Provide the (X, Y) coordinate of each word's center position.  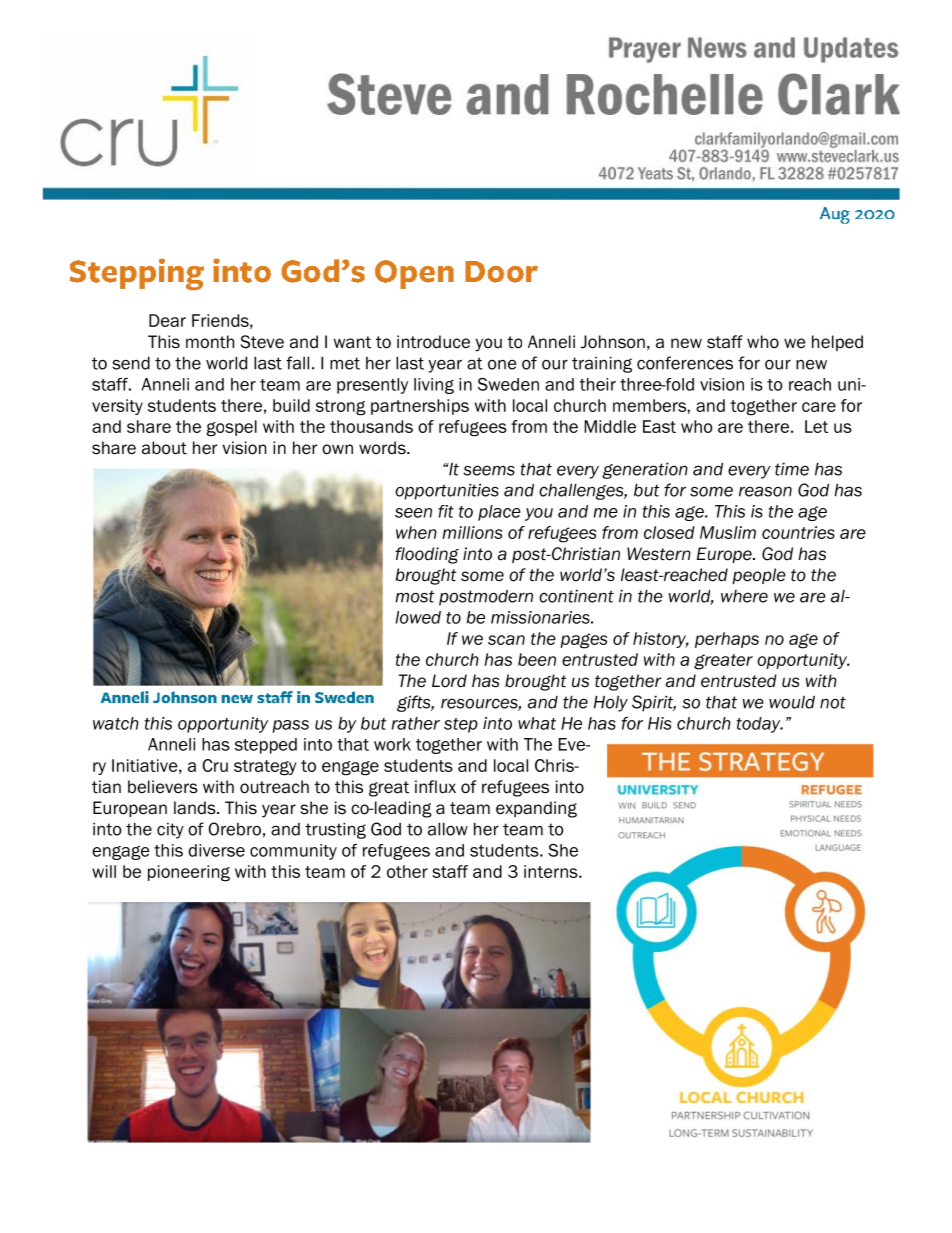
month (210, 342)
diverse (216, 850)
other (407, 871)
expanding (536, 809)
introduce (433, 342)
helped (837, 343)
